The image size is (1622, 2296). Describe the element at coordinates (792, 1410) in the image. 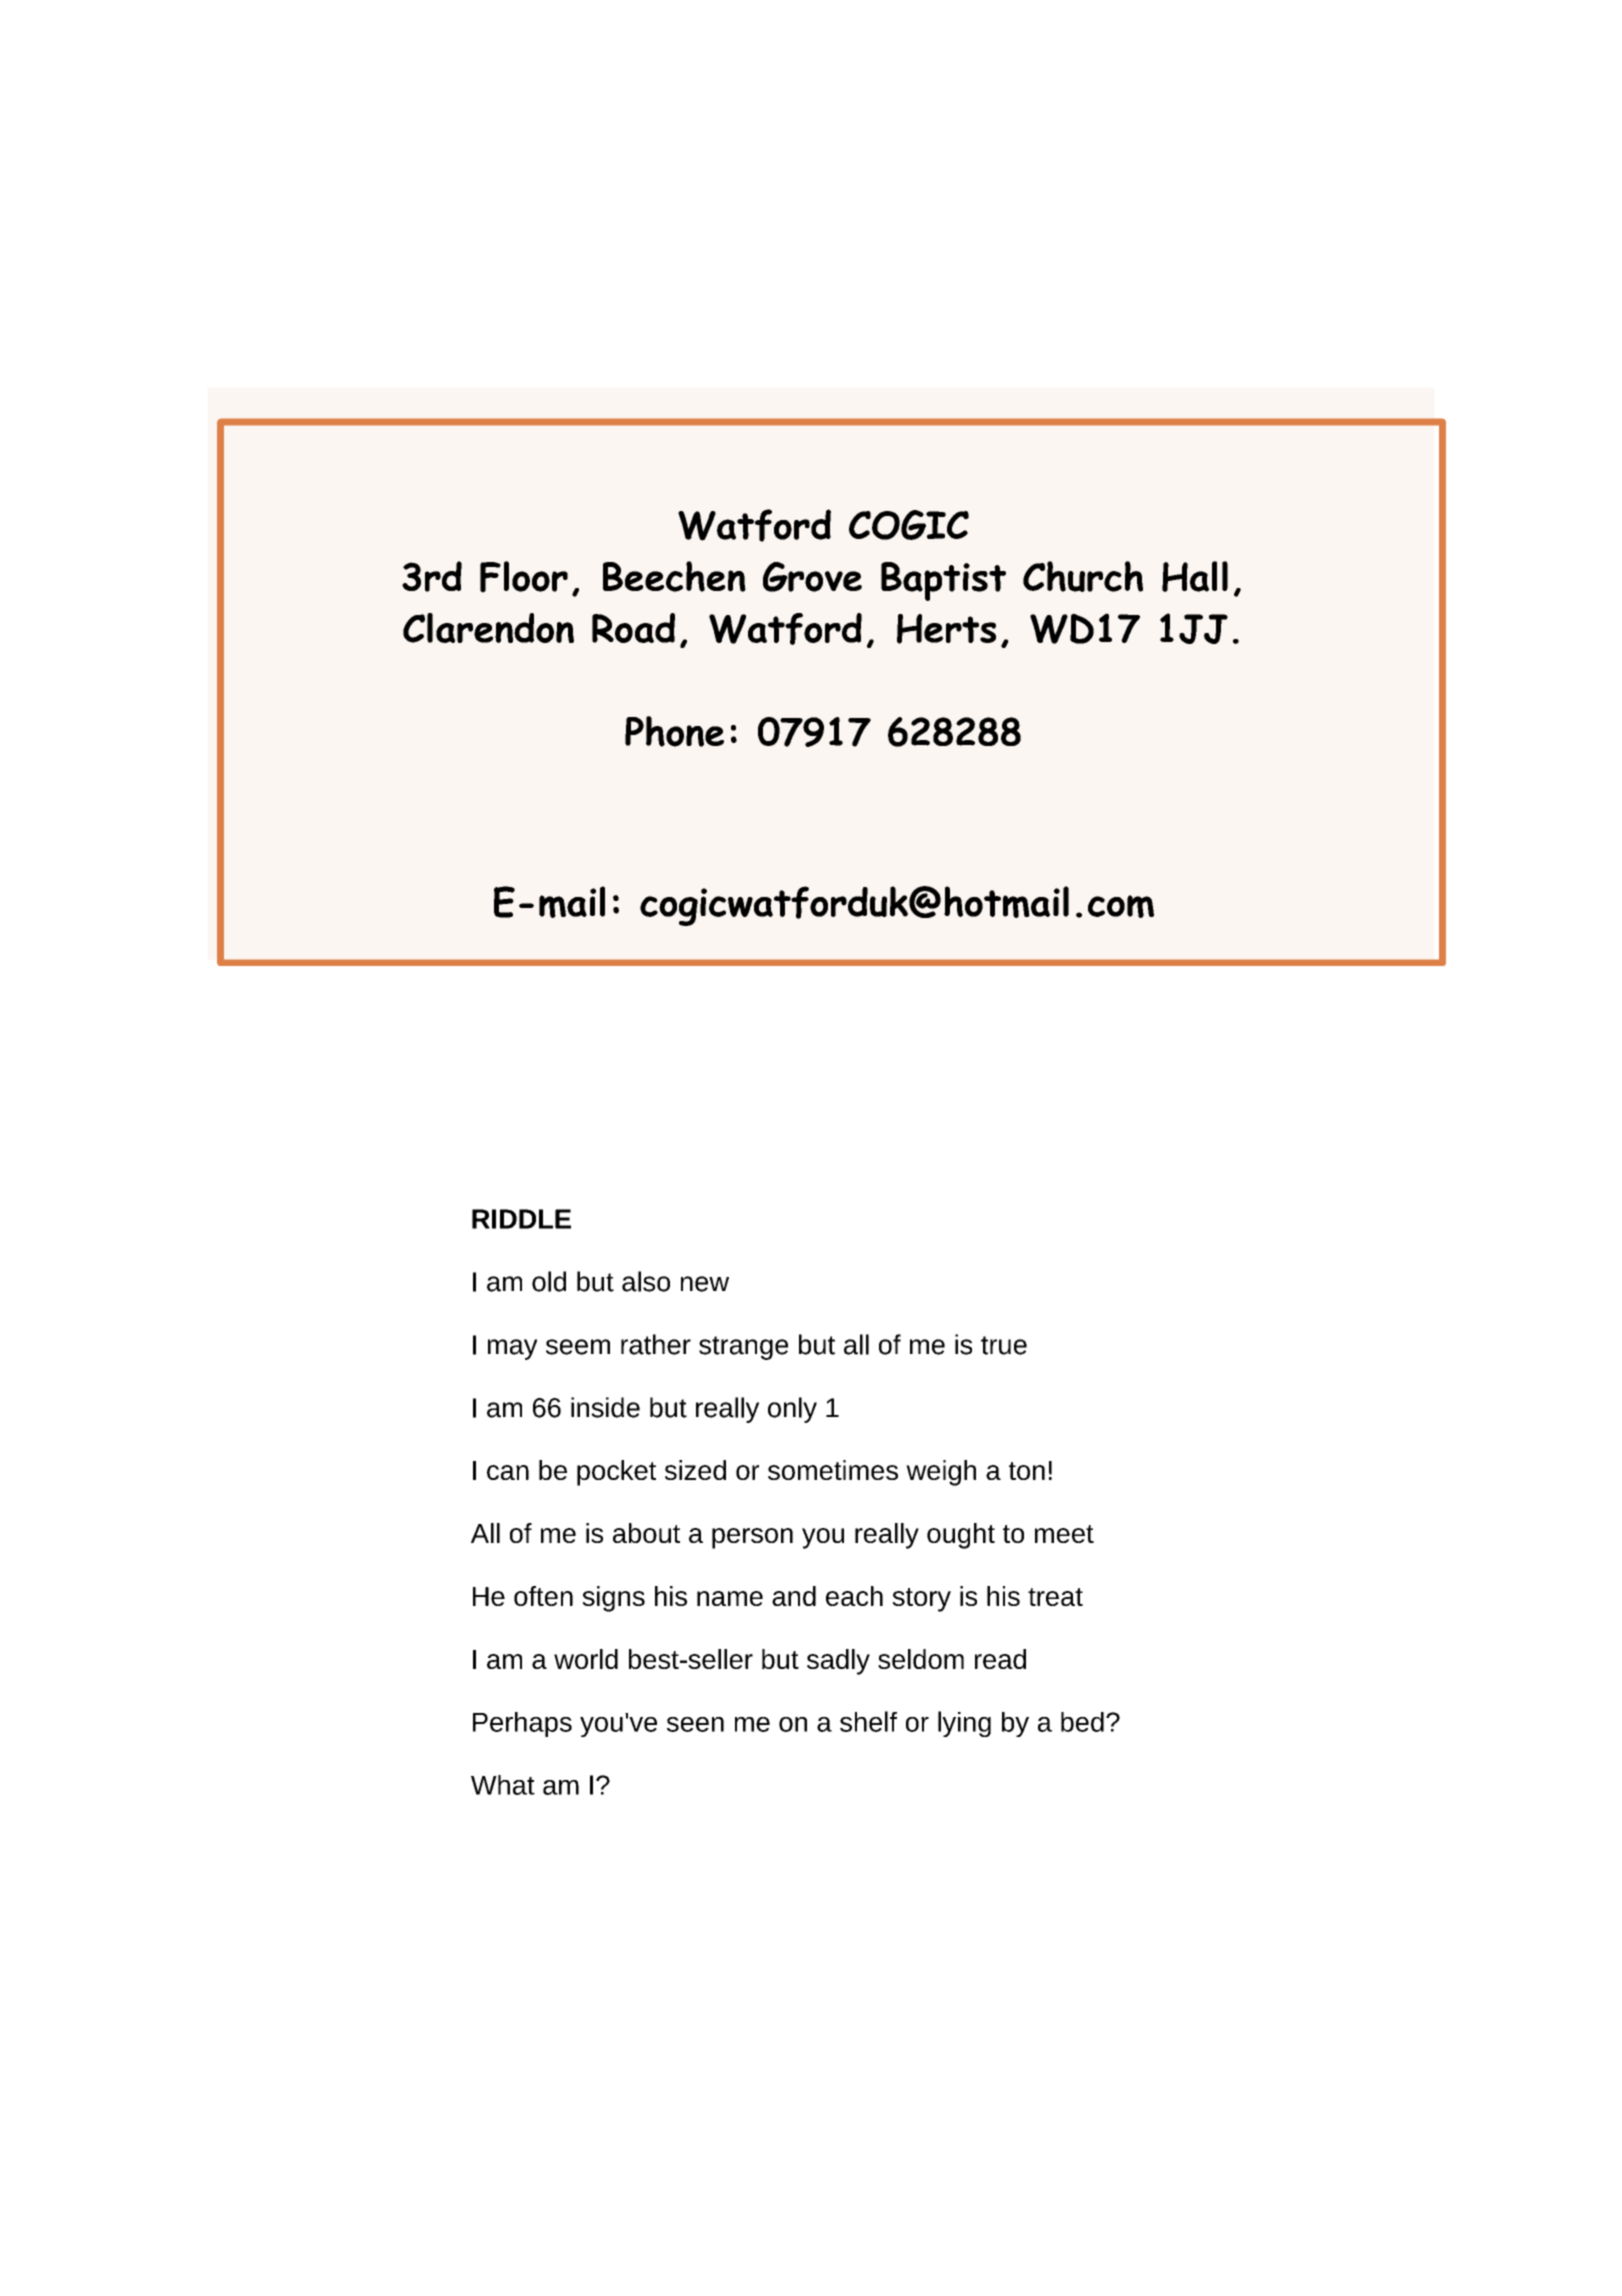

I see `only` at that location.
